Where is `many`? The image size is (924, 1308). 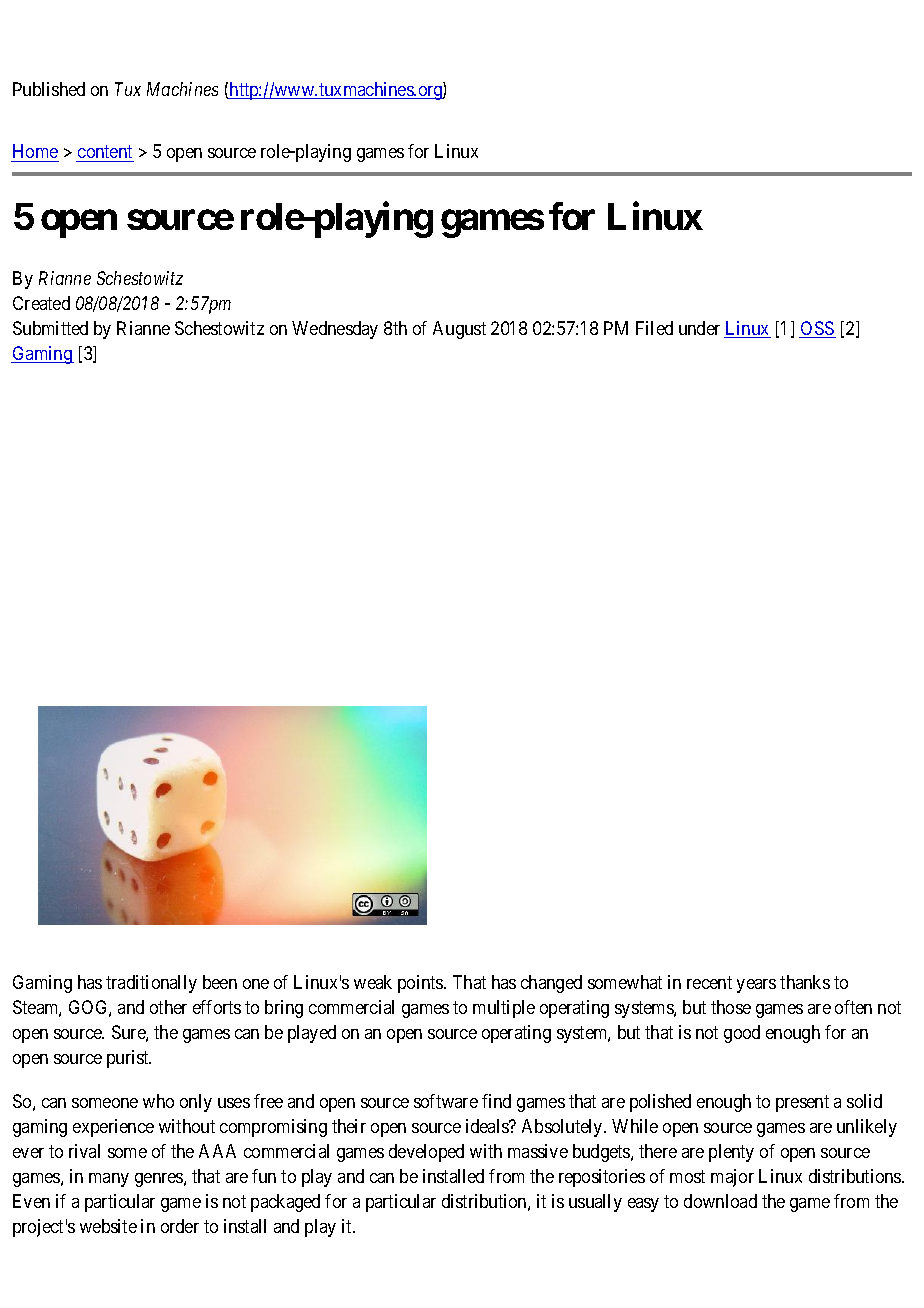 many is located at coordinates (109, 1180).
